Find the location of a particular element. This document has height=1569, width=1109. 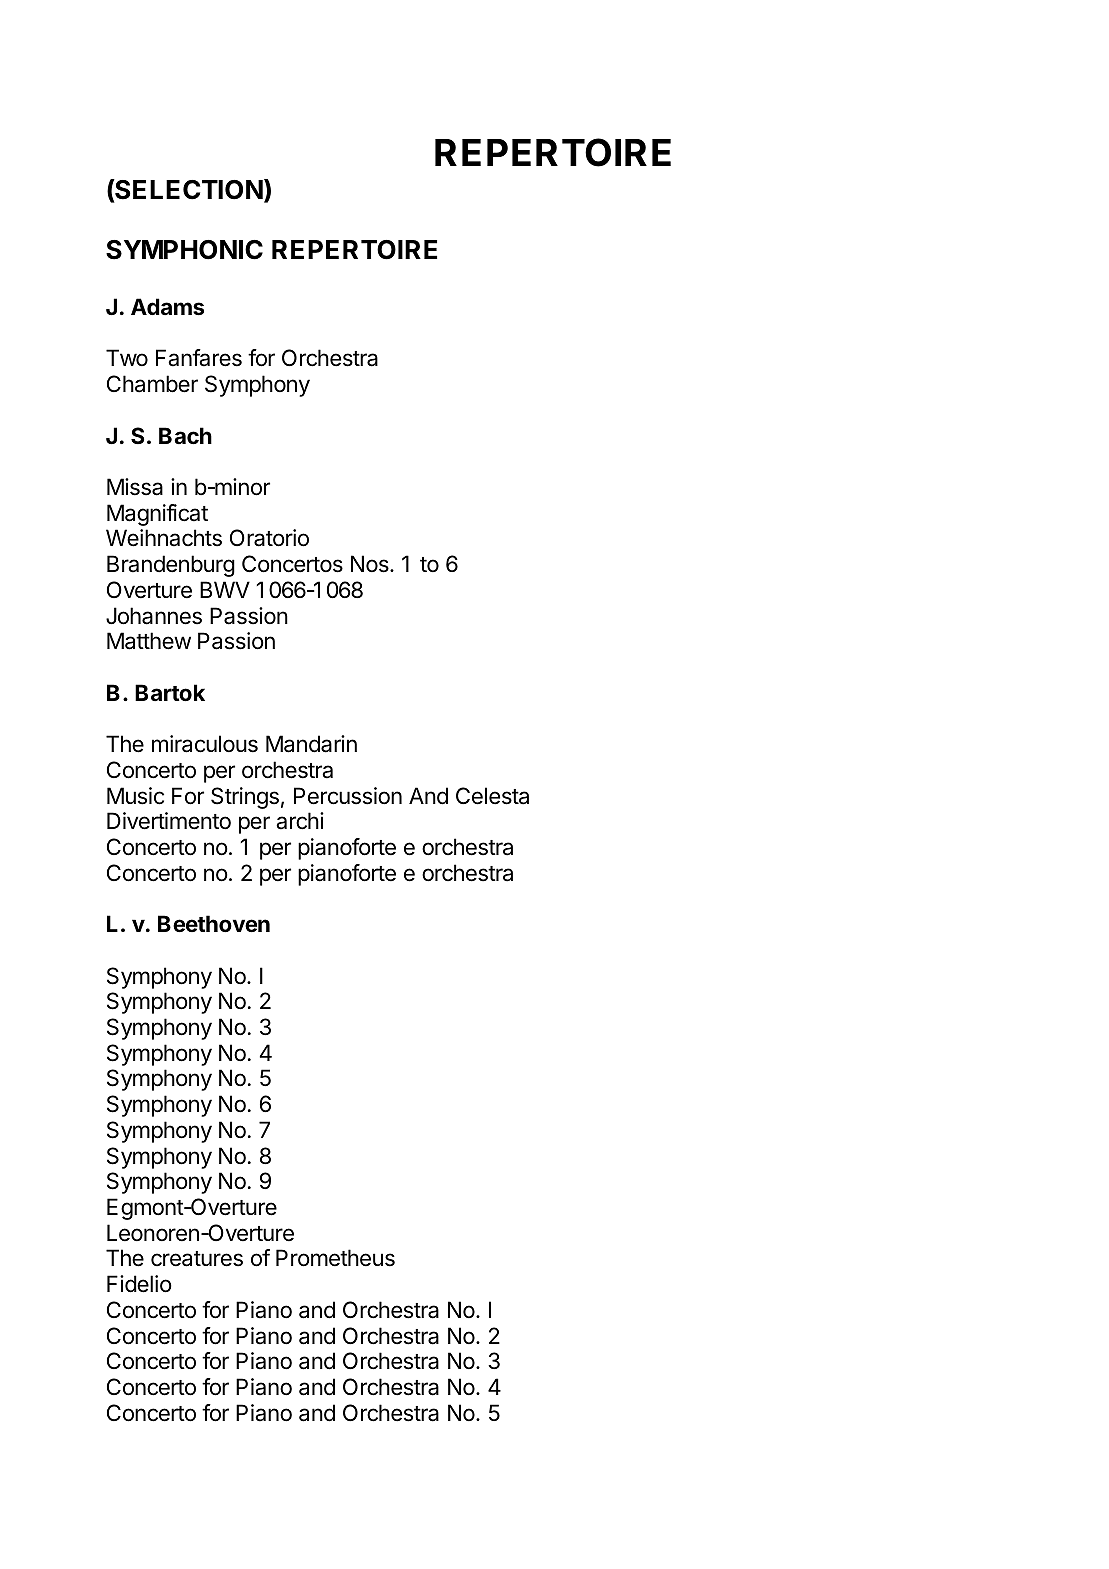

Prometheus is located at coordinates (335, 1258).
